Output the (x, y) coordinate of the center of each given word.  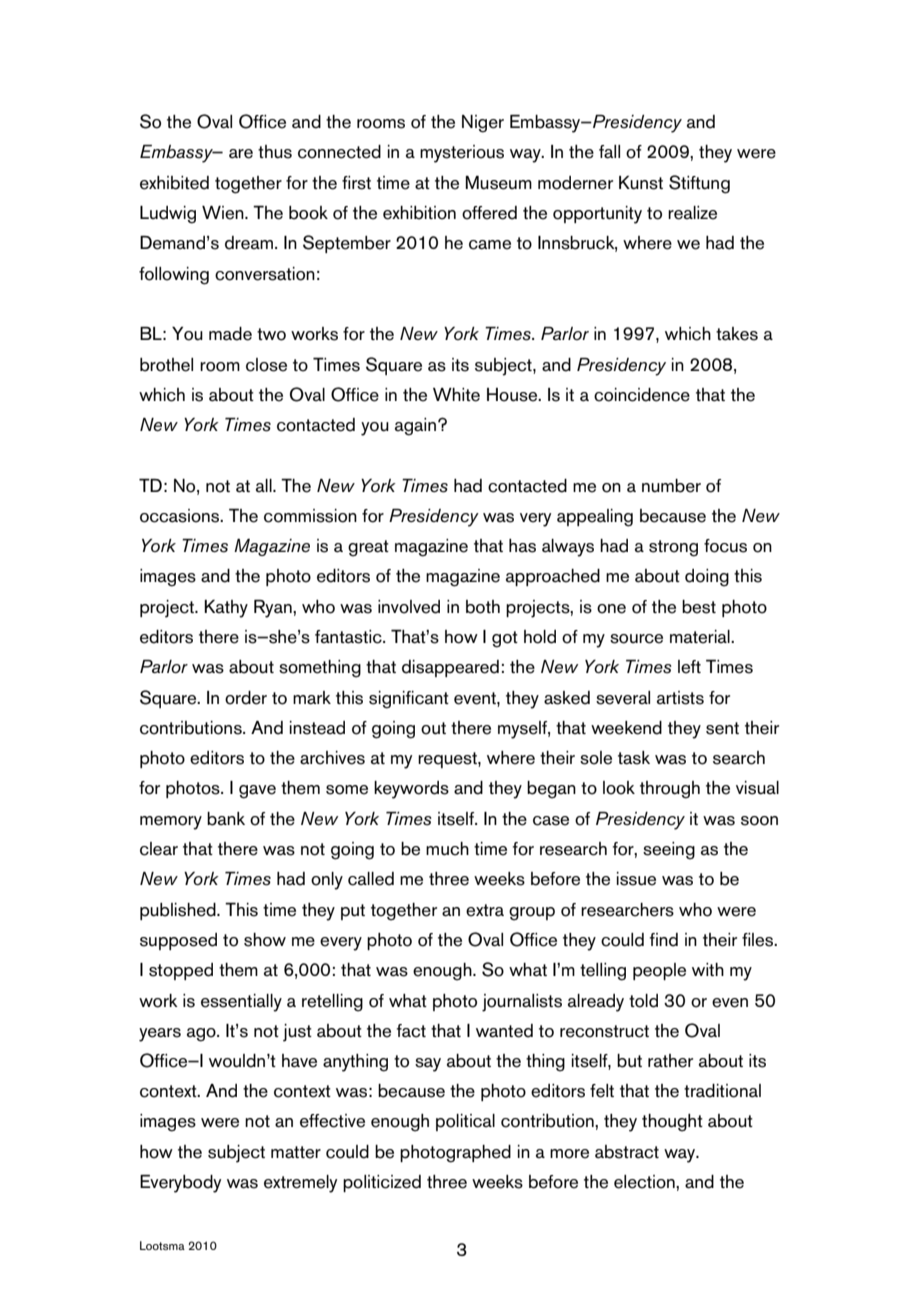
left (689, 667)
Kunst (641, 183)
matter (296, 1152)
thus (275, 152)
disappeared (450, 668)
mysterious (462, 154)
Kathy (226, 609)
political (465, 1122)
